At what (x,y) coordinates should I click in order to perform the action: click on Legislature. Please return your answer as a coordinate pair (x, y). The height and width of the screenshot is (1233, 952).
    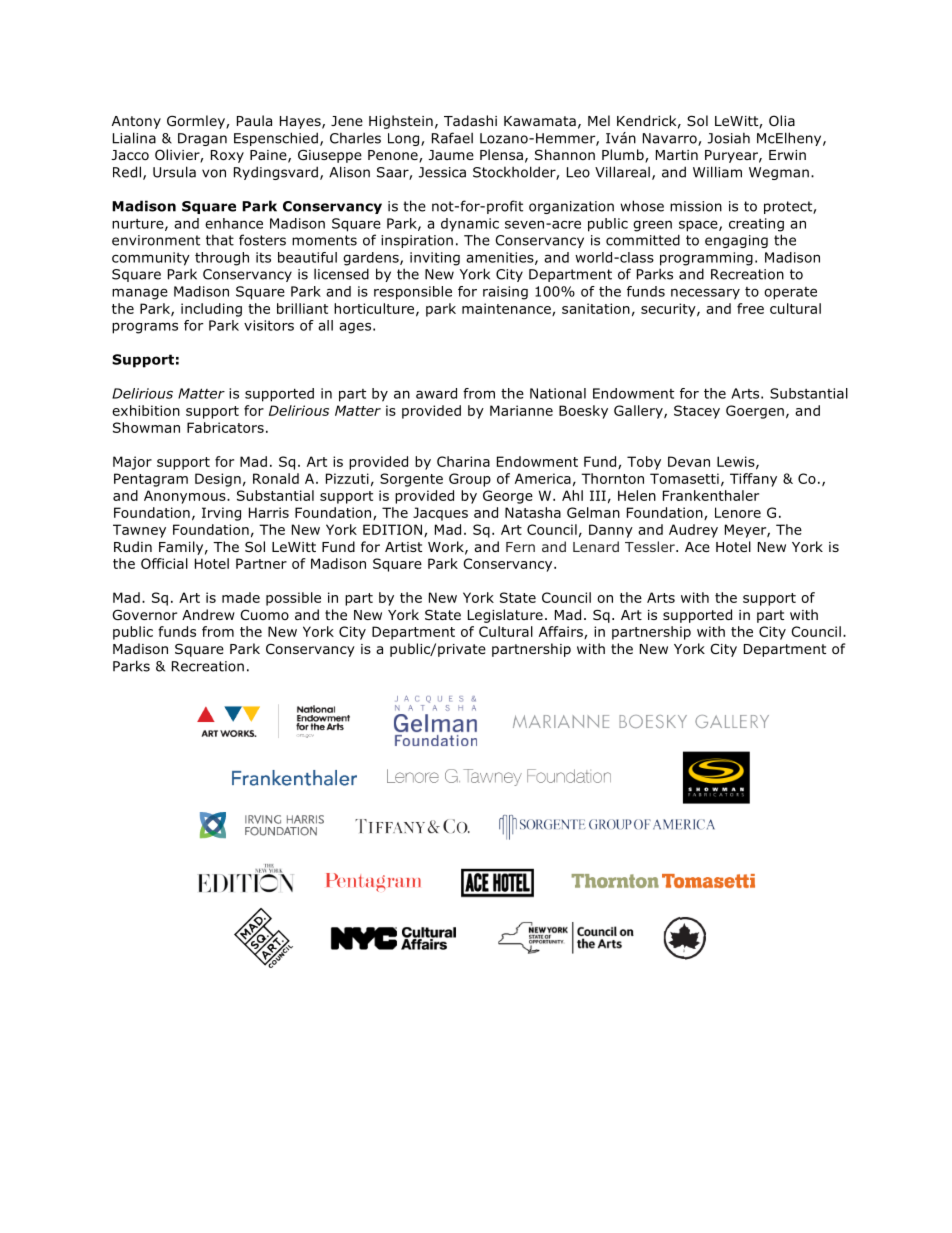
    Looking at the image, I should click on (505, 616).
